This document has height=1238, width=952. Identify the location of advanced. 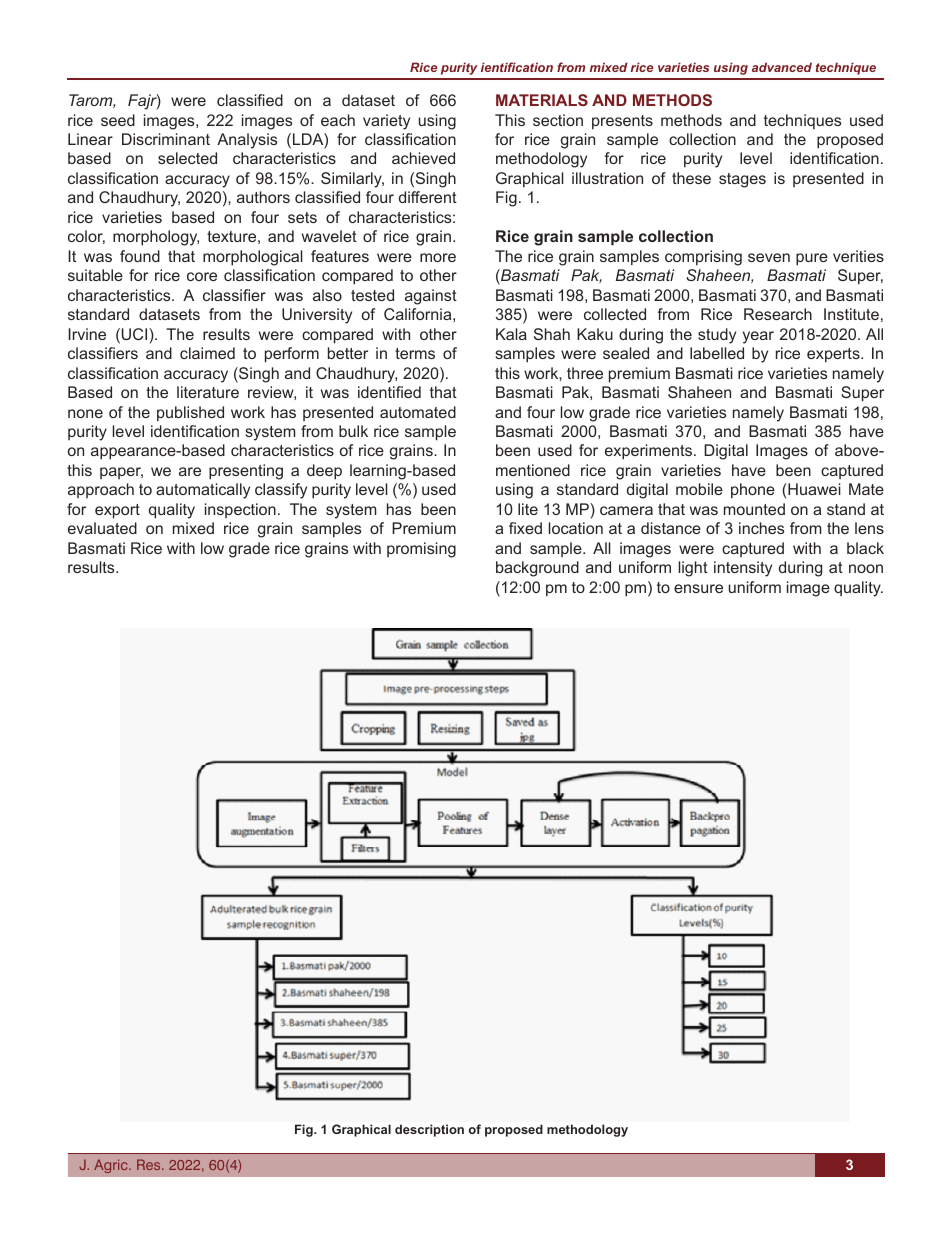
(782, 67).
